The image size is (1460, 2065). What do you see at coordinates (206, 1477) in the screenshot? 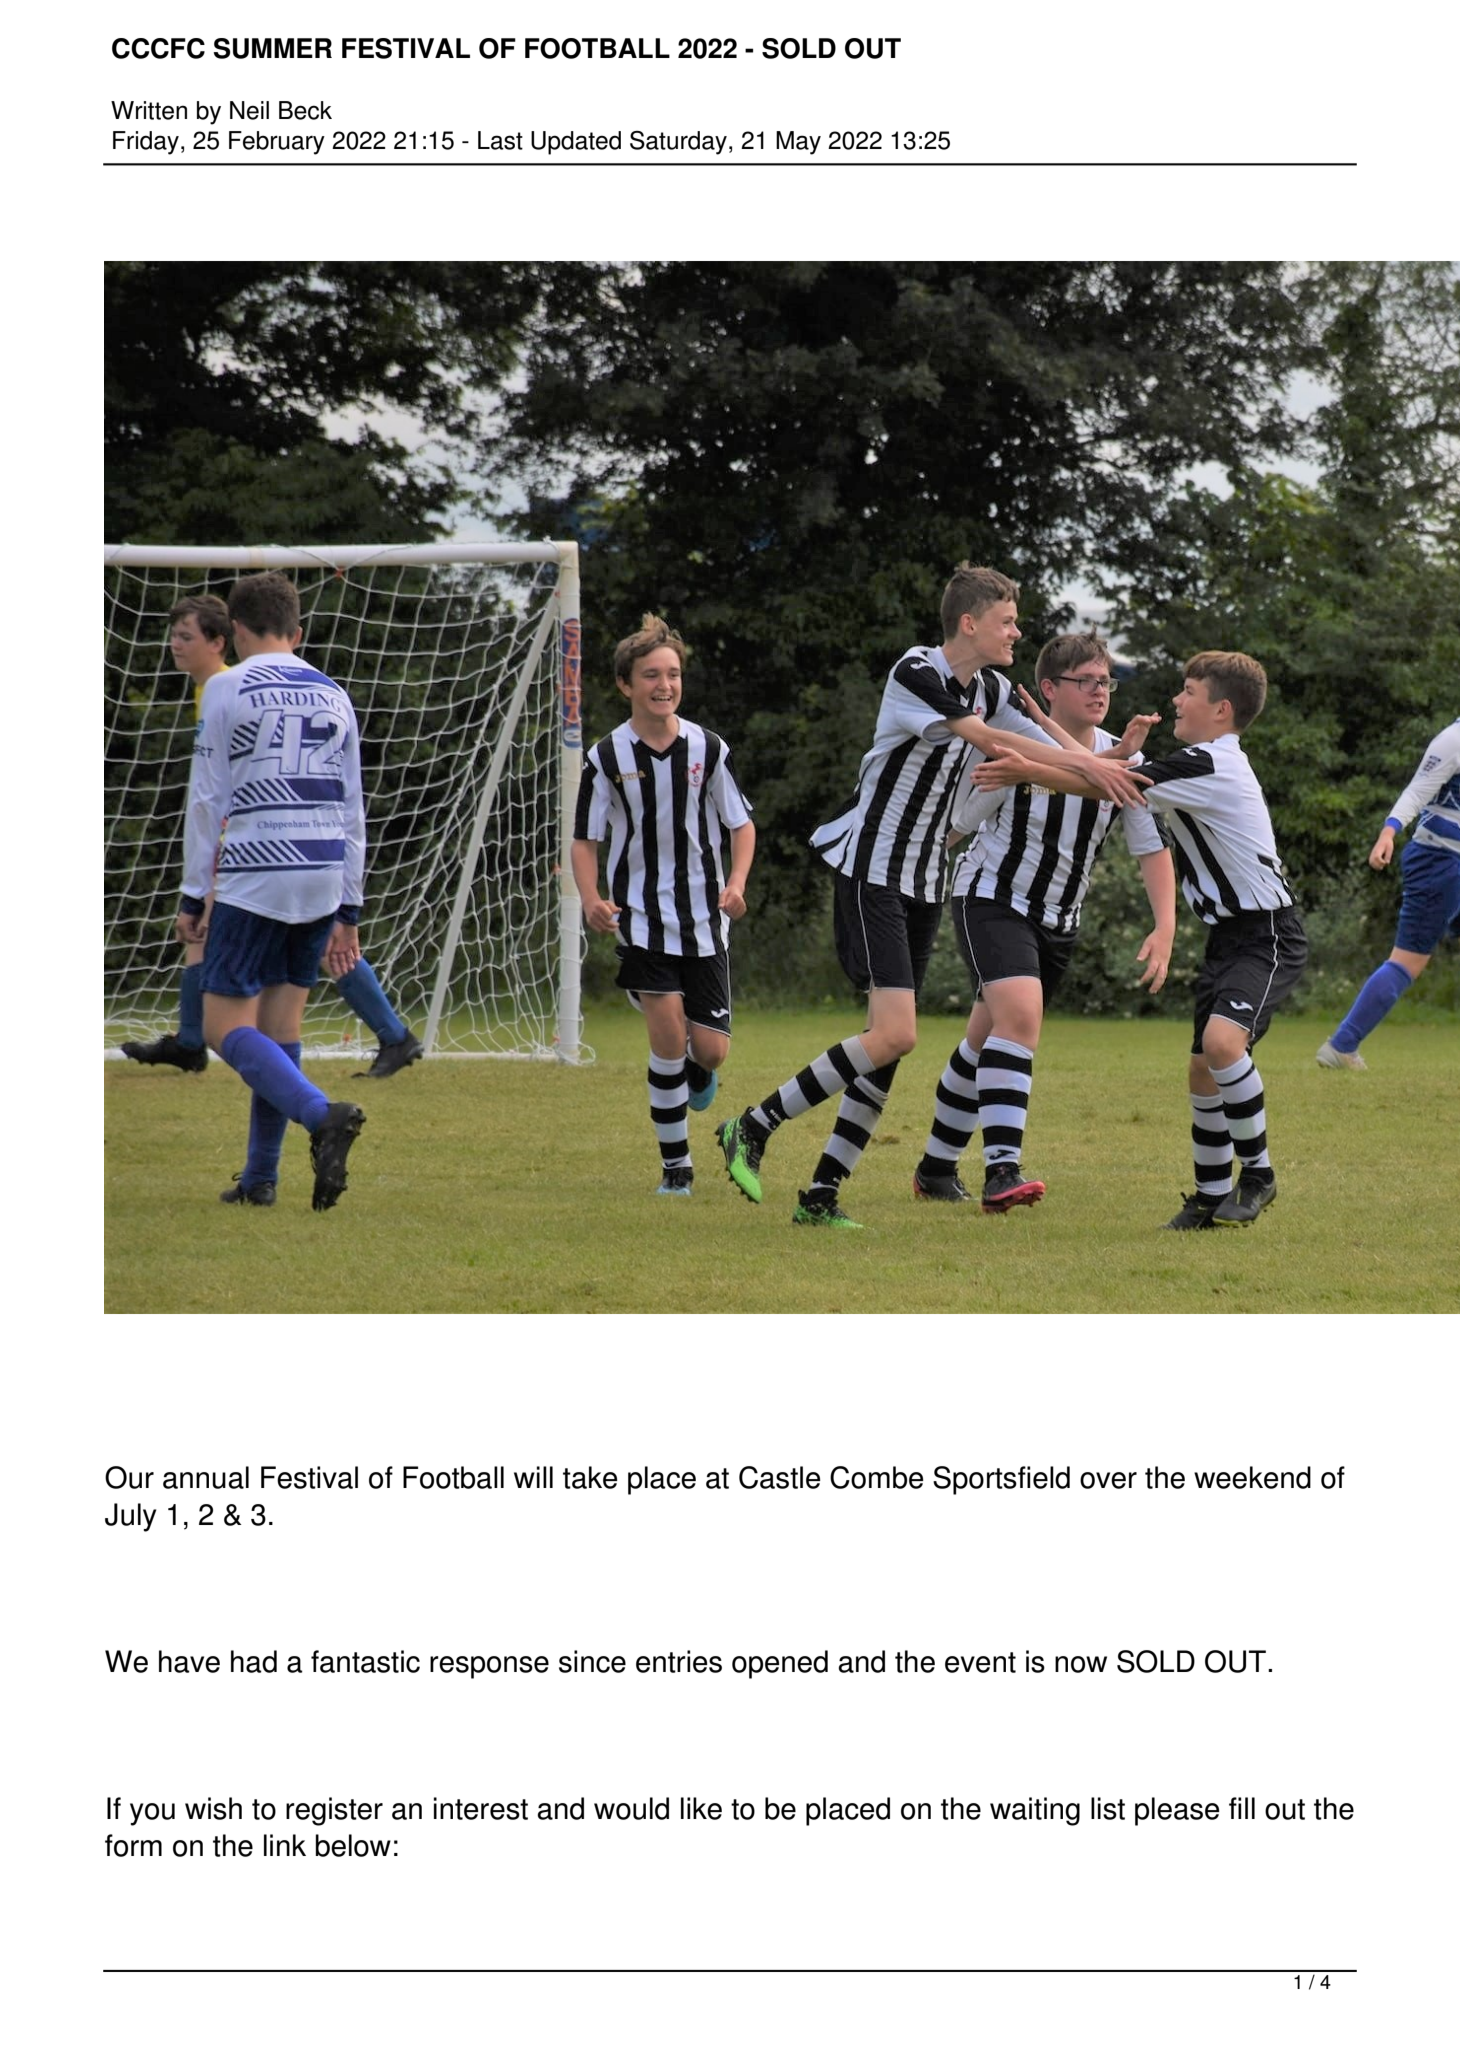
I see `annual` at bounding box center [206, 1477].
